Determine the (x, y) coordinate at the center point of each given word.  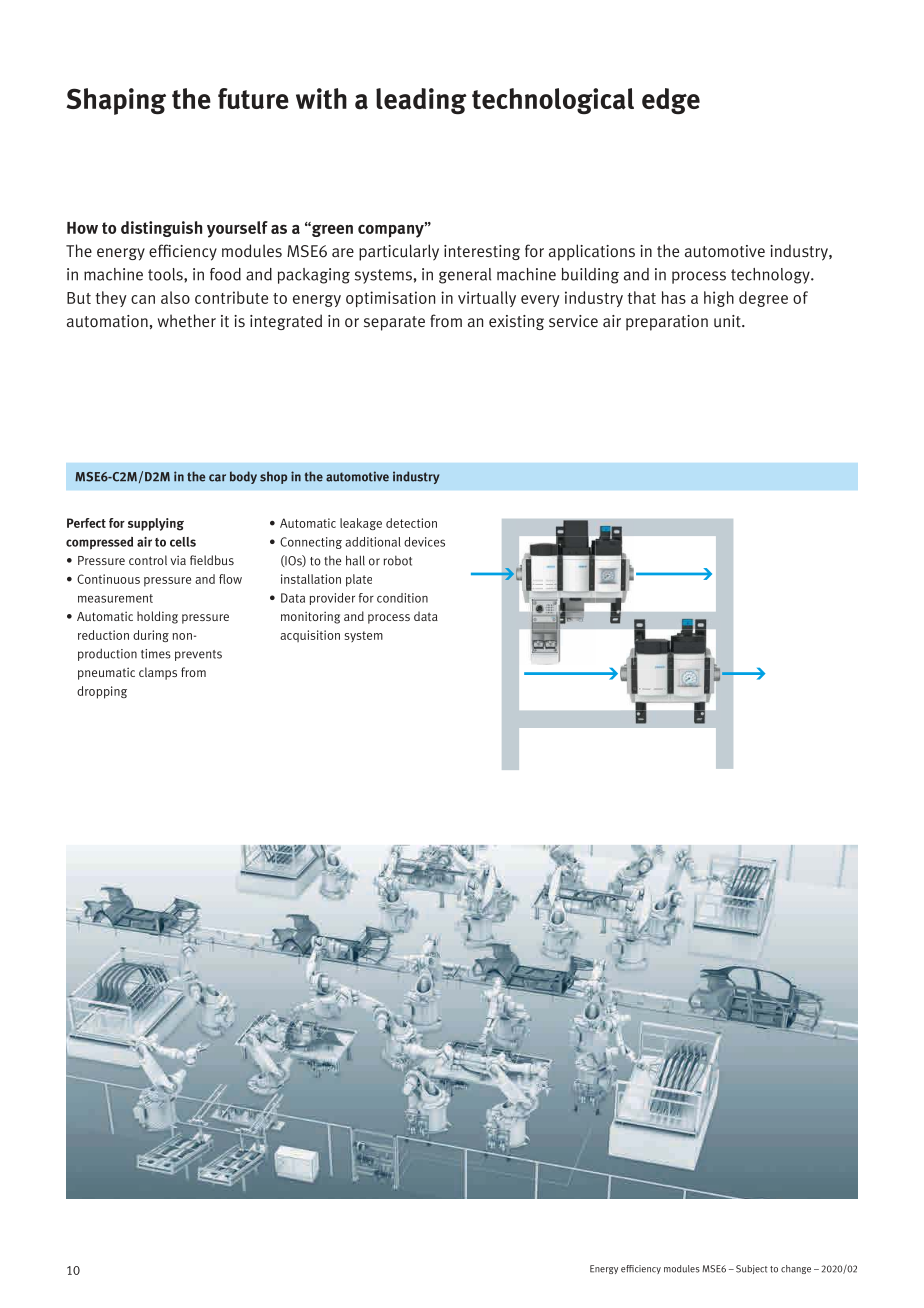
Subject (752, 1269)
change (796, 1269)
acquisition (310, 636)
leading (421, 101)
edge (671, 101)
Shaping (116, 101)
